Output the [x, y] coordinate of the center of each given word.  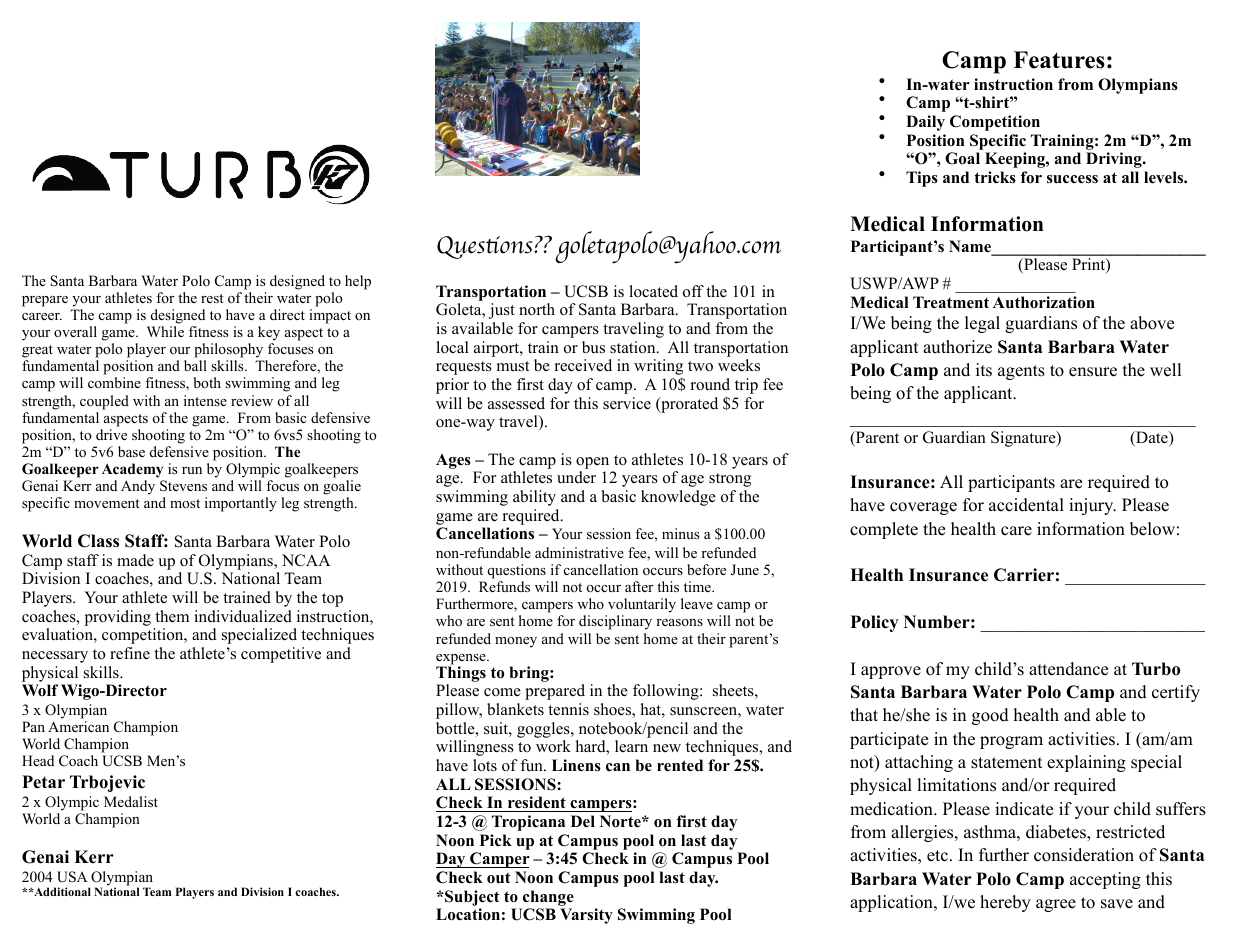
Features [1059, 60]
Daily [925, 123]
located [653, 291]
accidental [1026, 505]
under [576, 477]
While [165, 331]
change [548, 898]
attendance [1068, 669]
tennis [568, 709]
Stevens [183, 486]
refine [130, 653]
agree [1056, 905]
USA [72, 877]
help [358, 282]
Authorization [1044, 302]
